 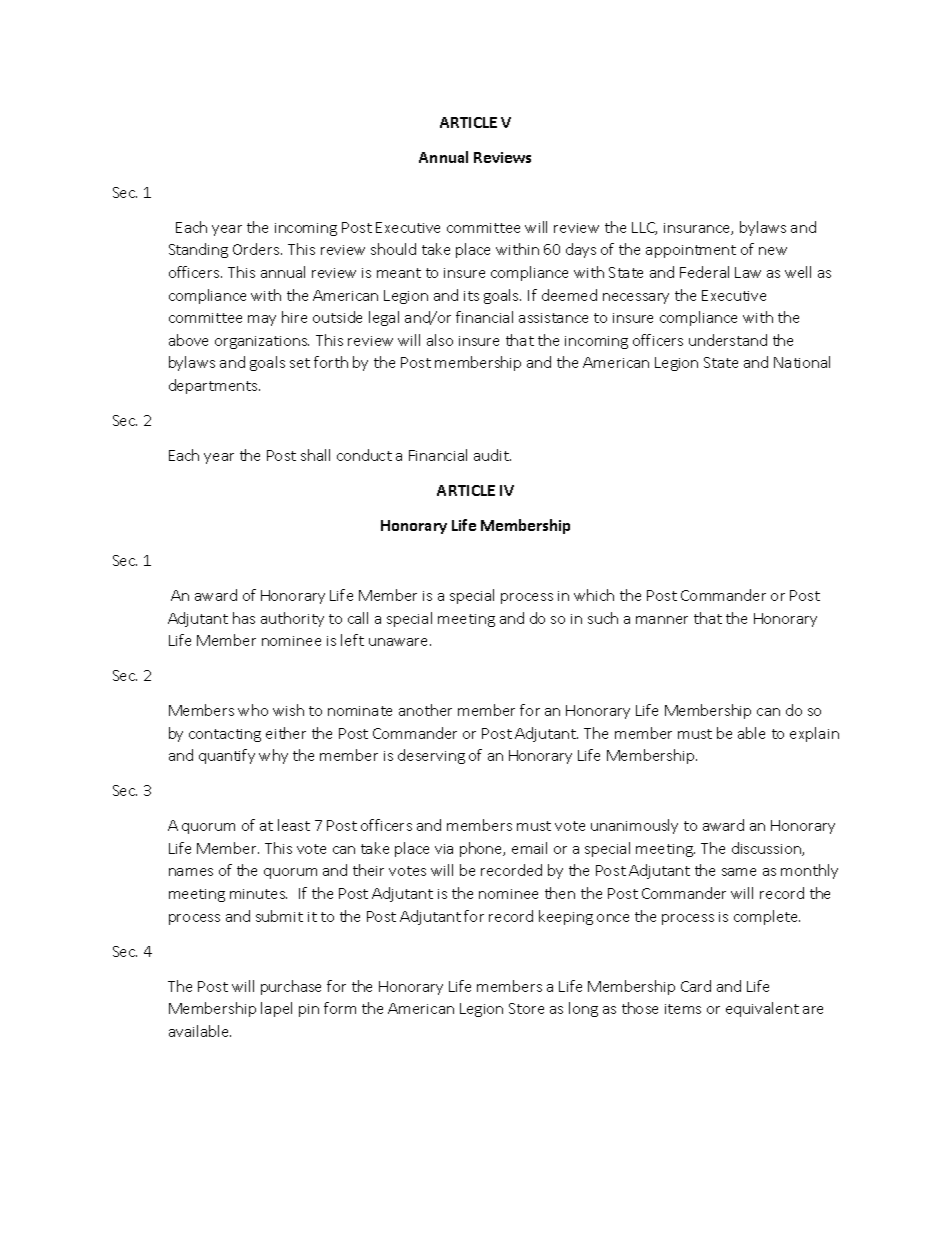 I want to click on Store, so click(x=526, y=1008).
